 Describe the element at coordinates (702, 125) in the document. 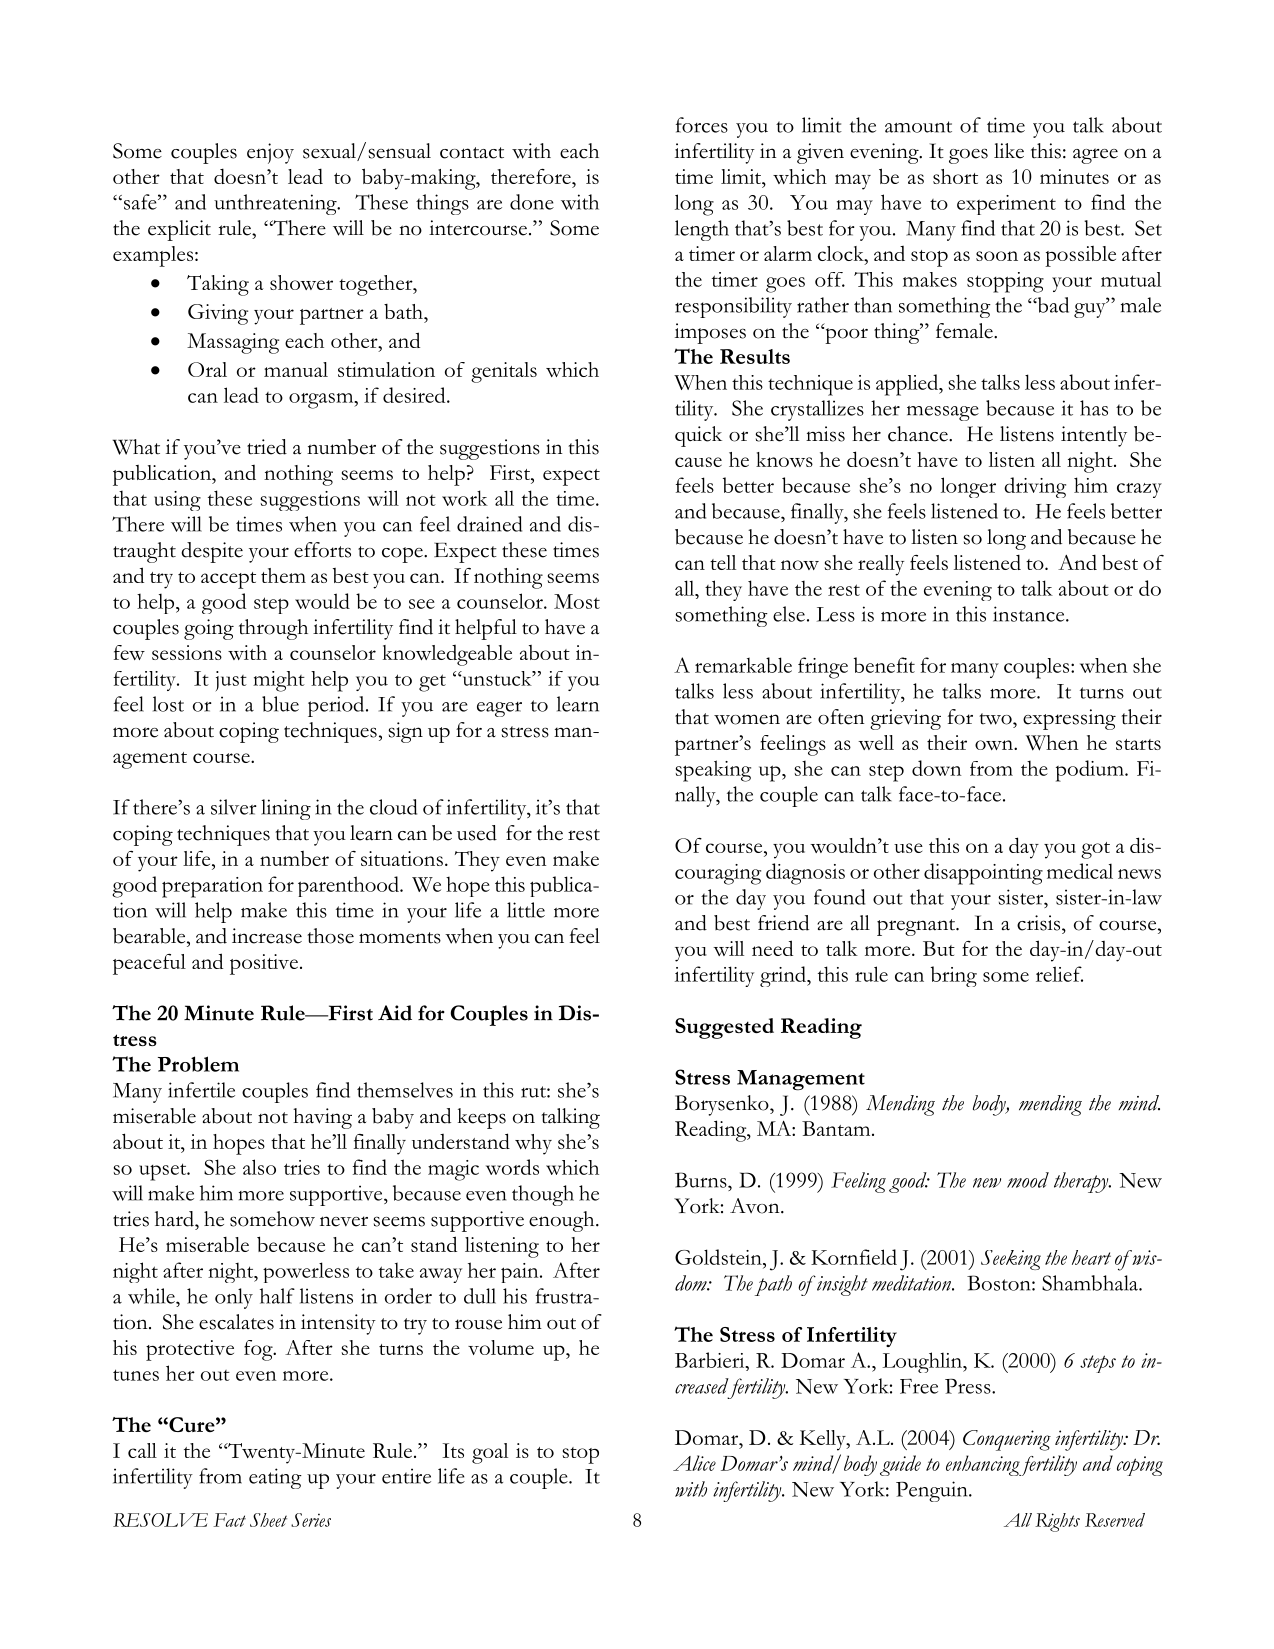

I see `forces` at that location.
